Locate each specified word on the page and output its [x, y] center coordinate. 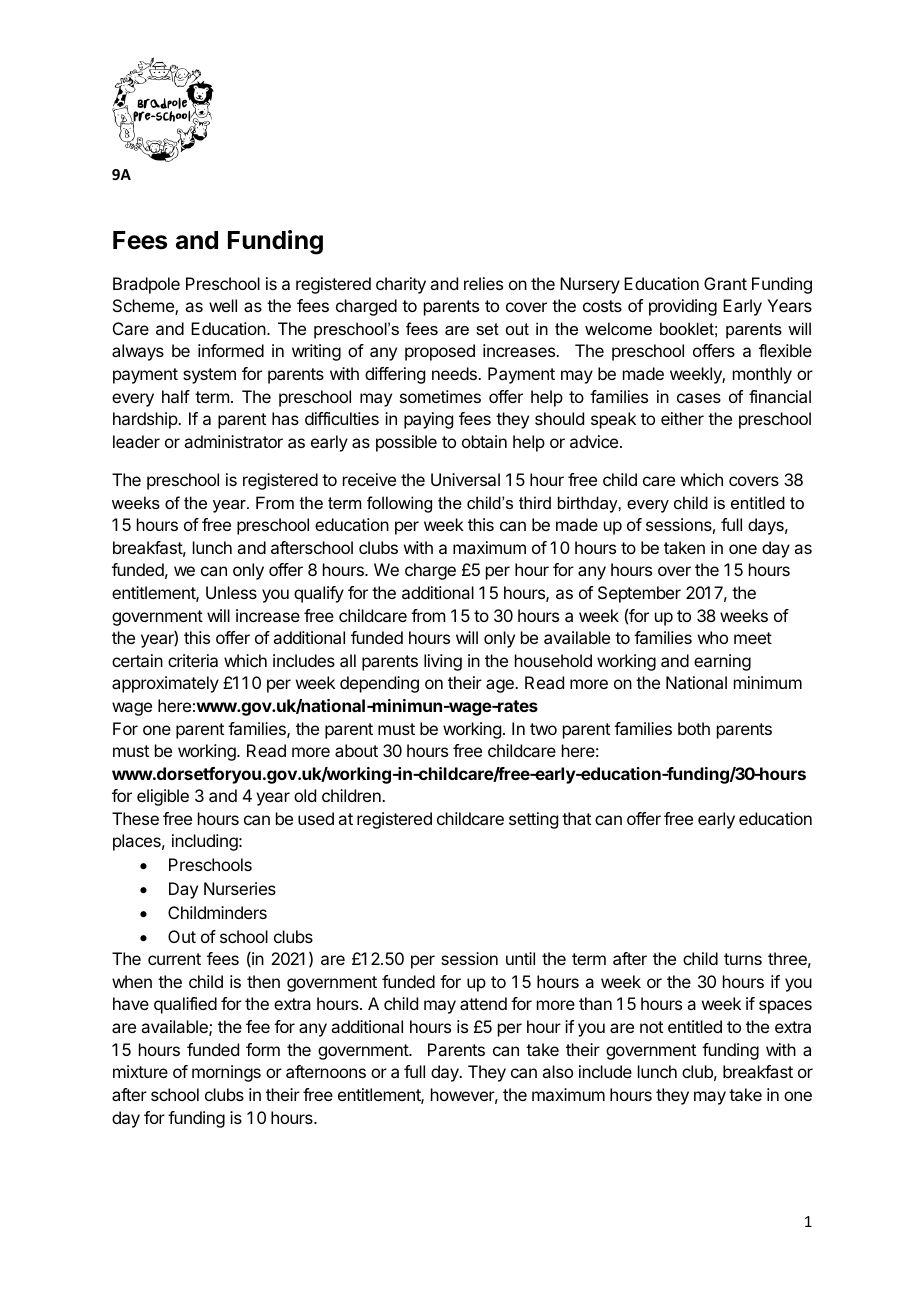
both [694, 728]
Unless [231, 592]
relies [483, 283]
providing [683, 307]
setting [533, 820]
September [639, 594]
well [223, 305]
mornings [226, 1073]
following [399, 504]
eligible [163, 797]
